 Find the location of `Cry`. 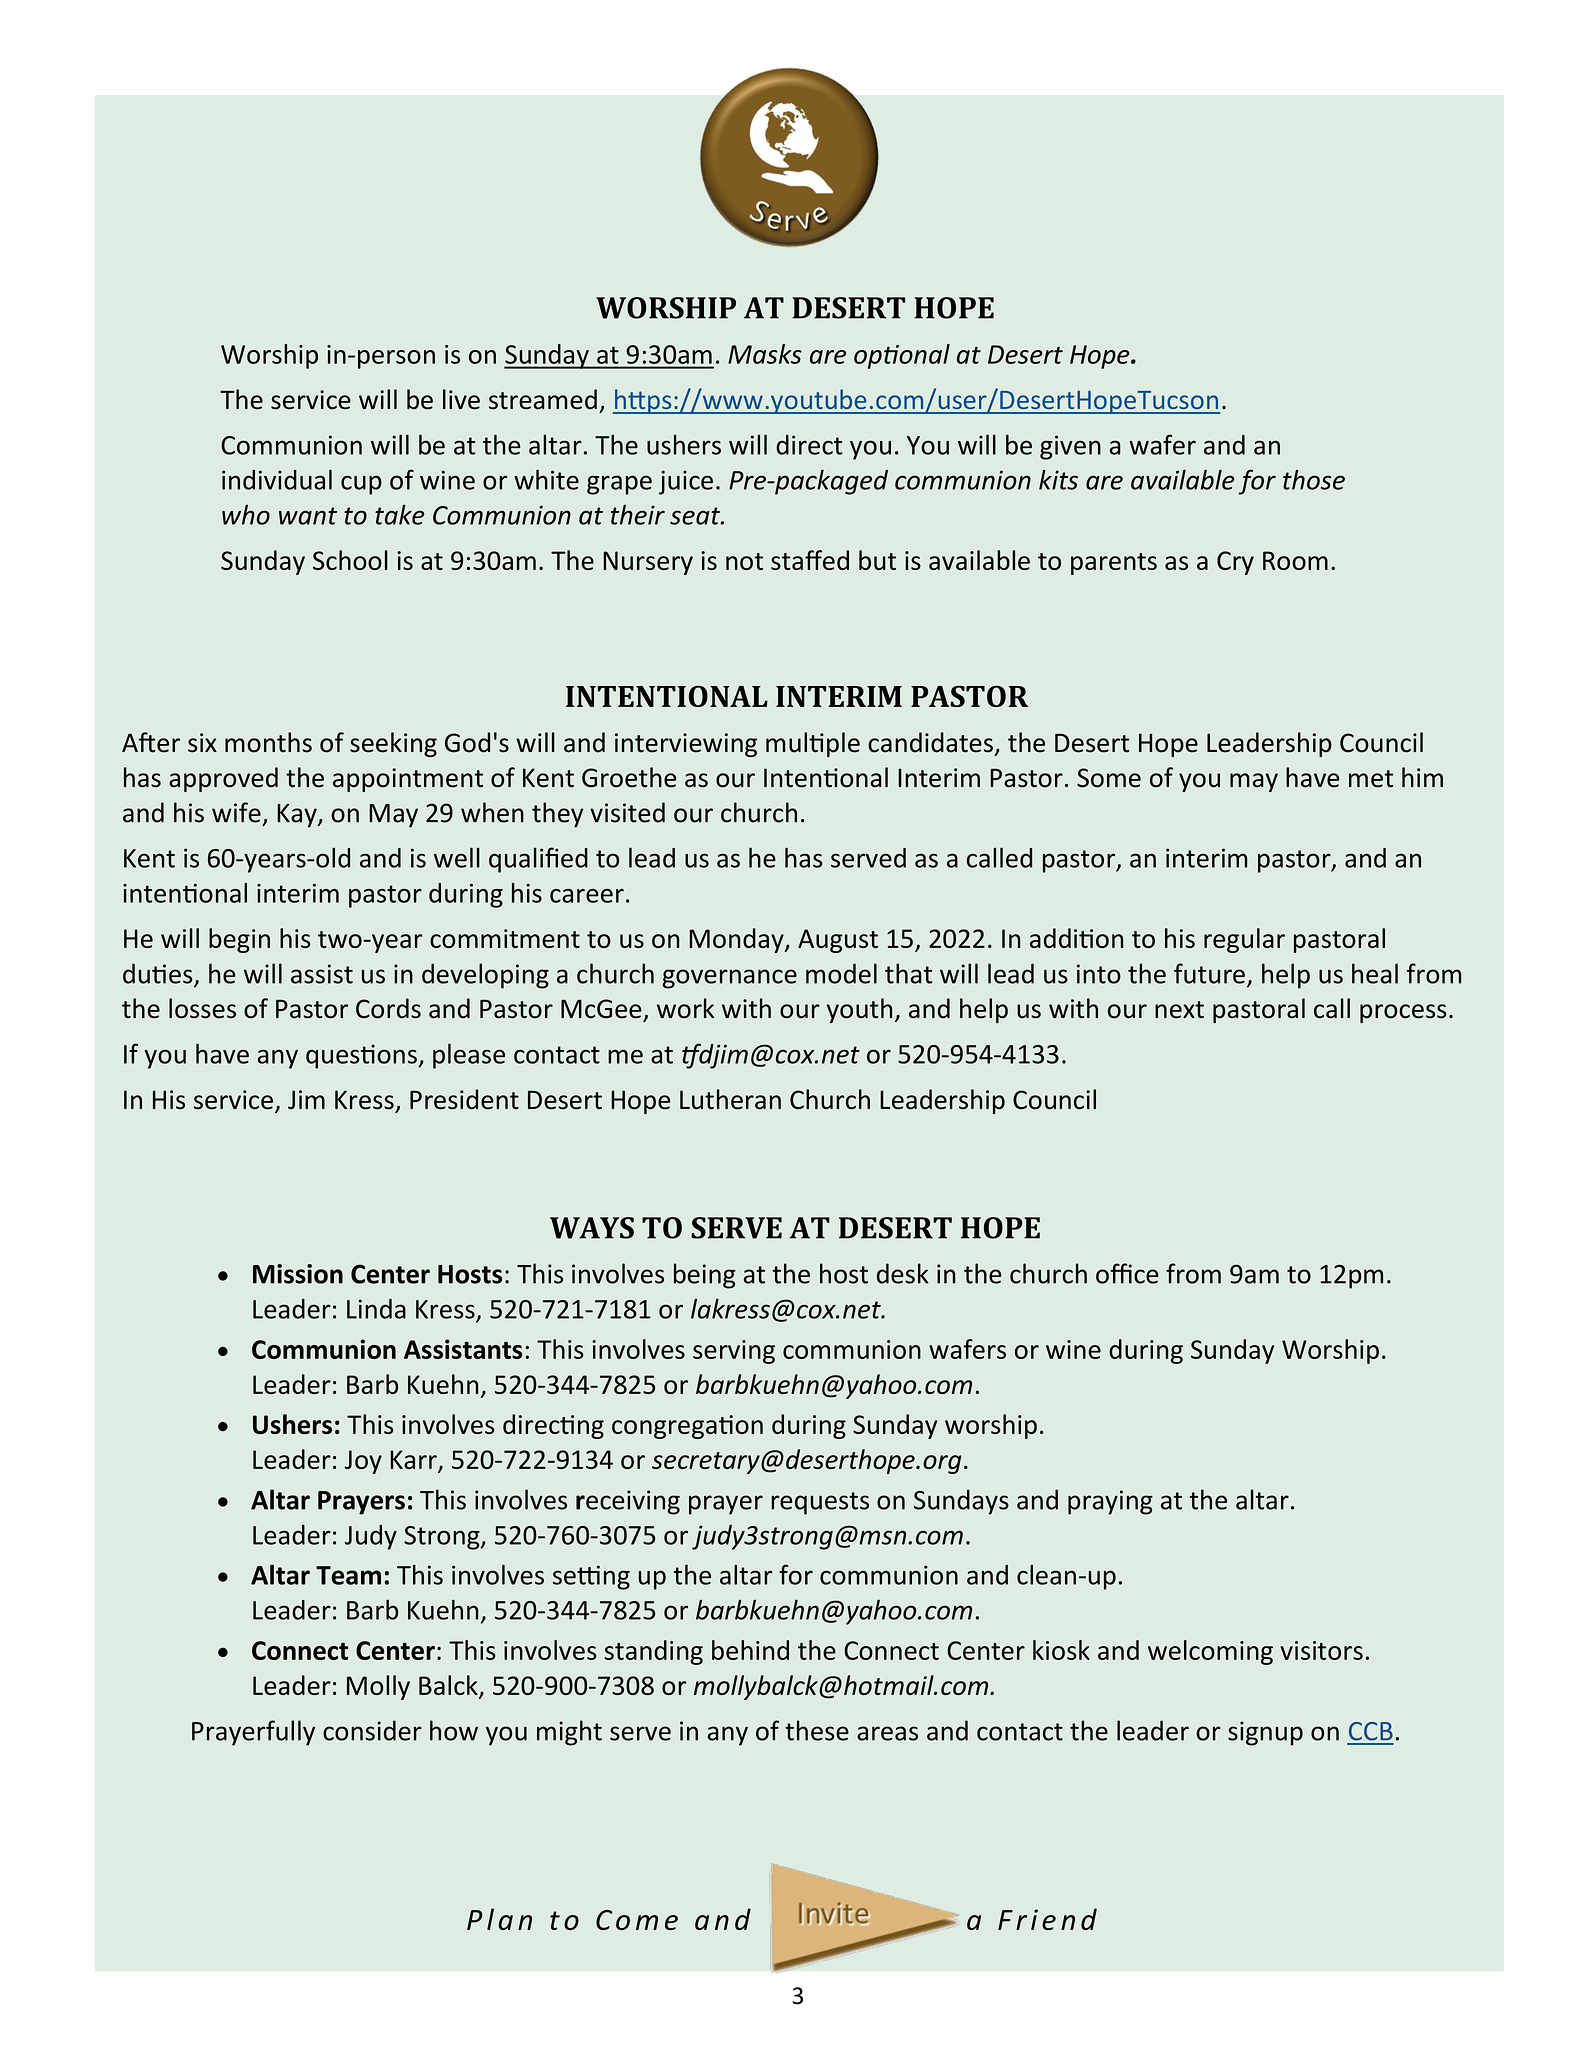

Cry is located at coordinates (1235, 563).
